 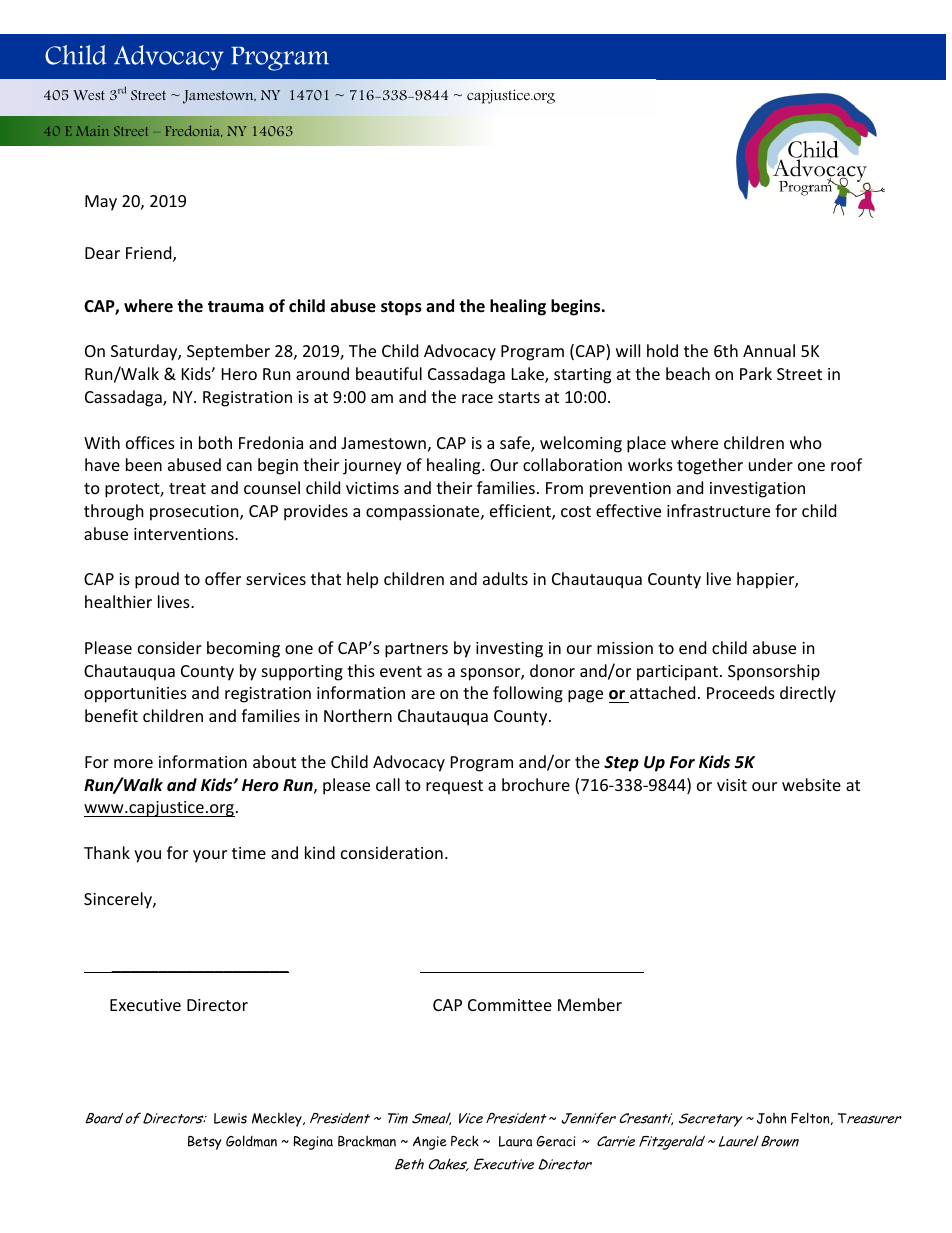 What do you see at coordinates (772, 1118) in the screenshot?
I see `John` at bounding box center [772, 1118].
